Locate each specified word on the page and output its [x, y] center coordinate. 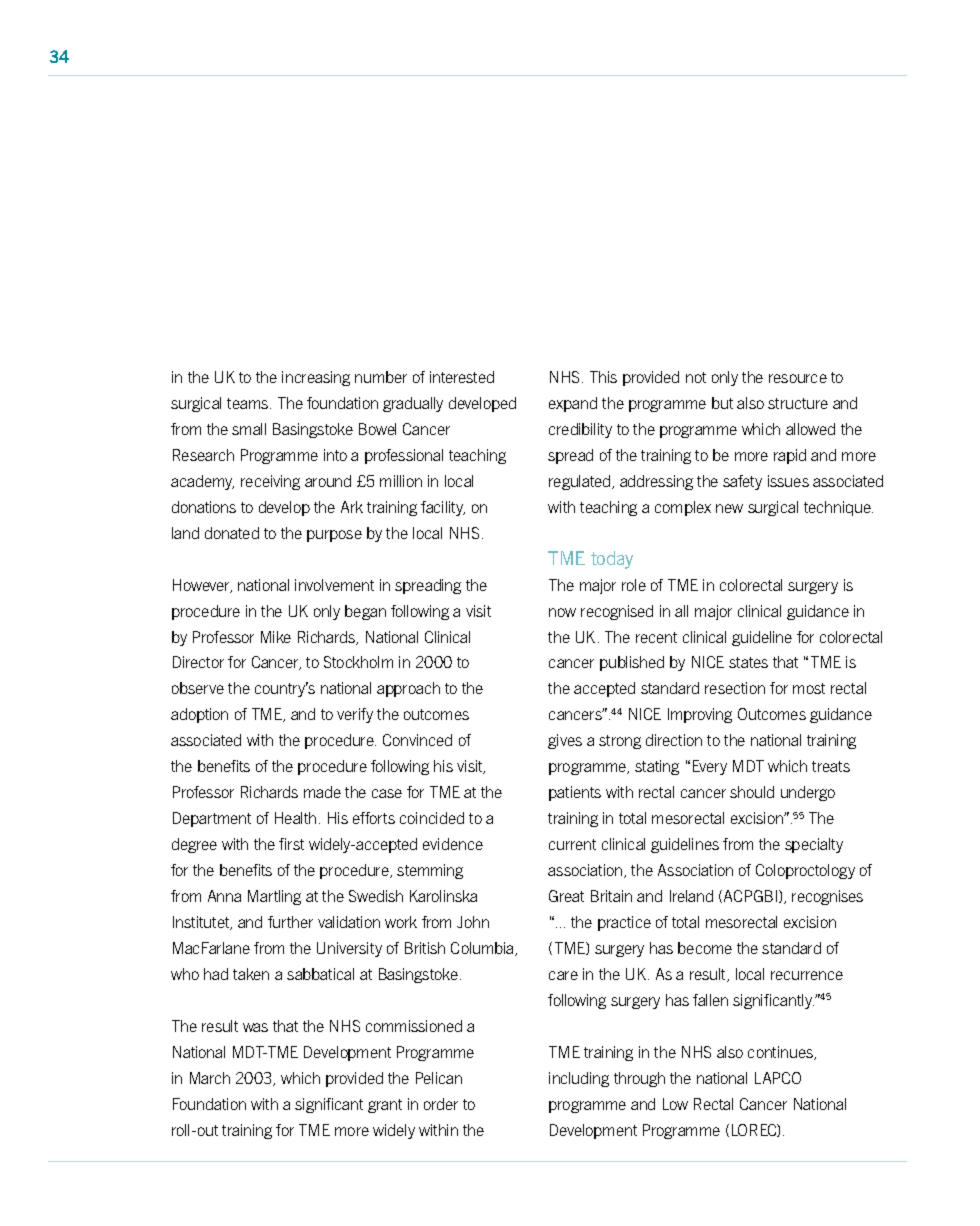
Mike [276, 637]
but [722, 403]
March [210, 1078]
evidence [453, 844]
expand [573, 404]
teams [249, 403]
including [579, 1079]
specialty [814, 845]
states [748, 662]
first [291, 844]
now [562, 612]
